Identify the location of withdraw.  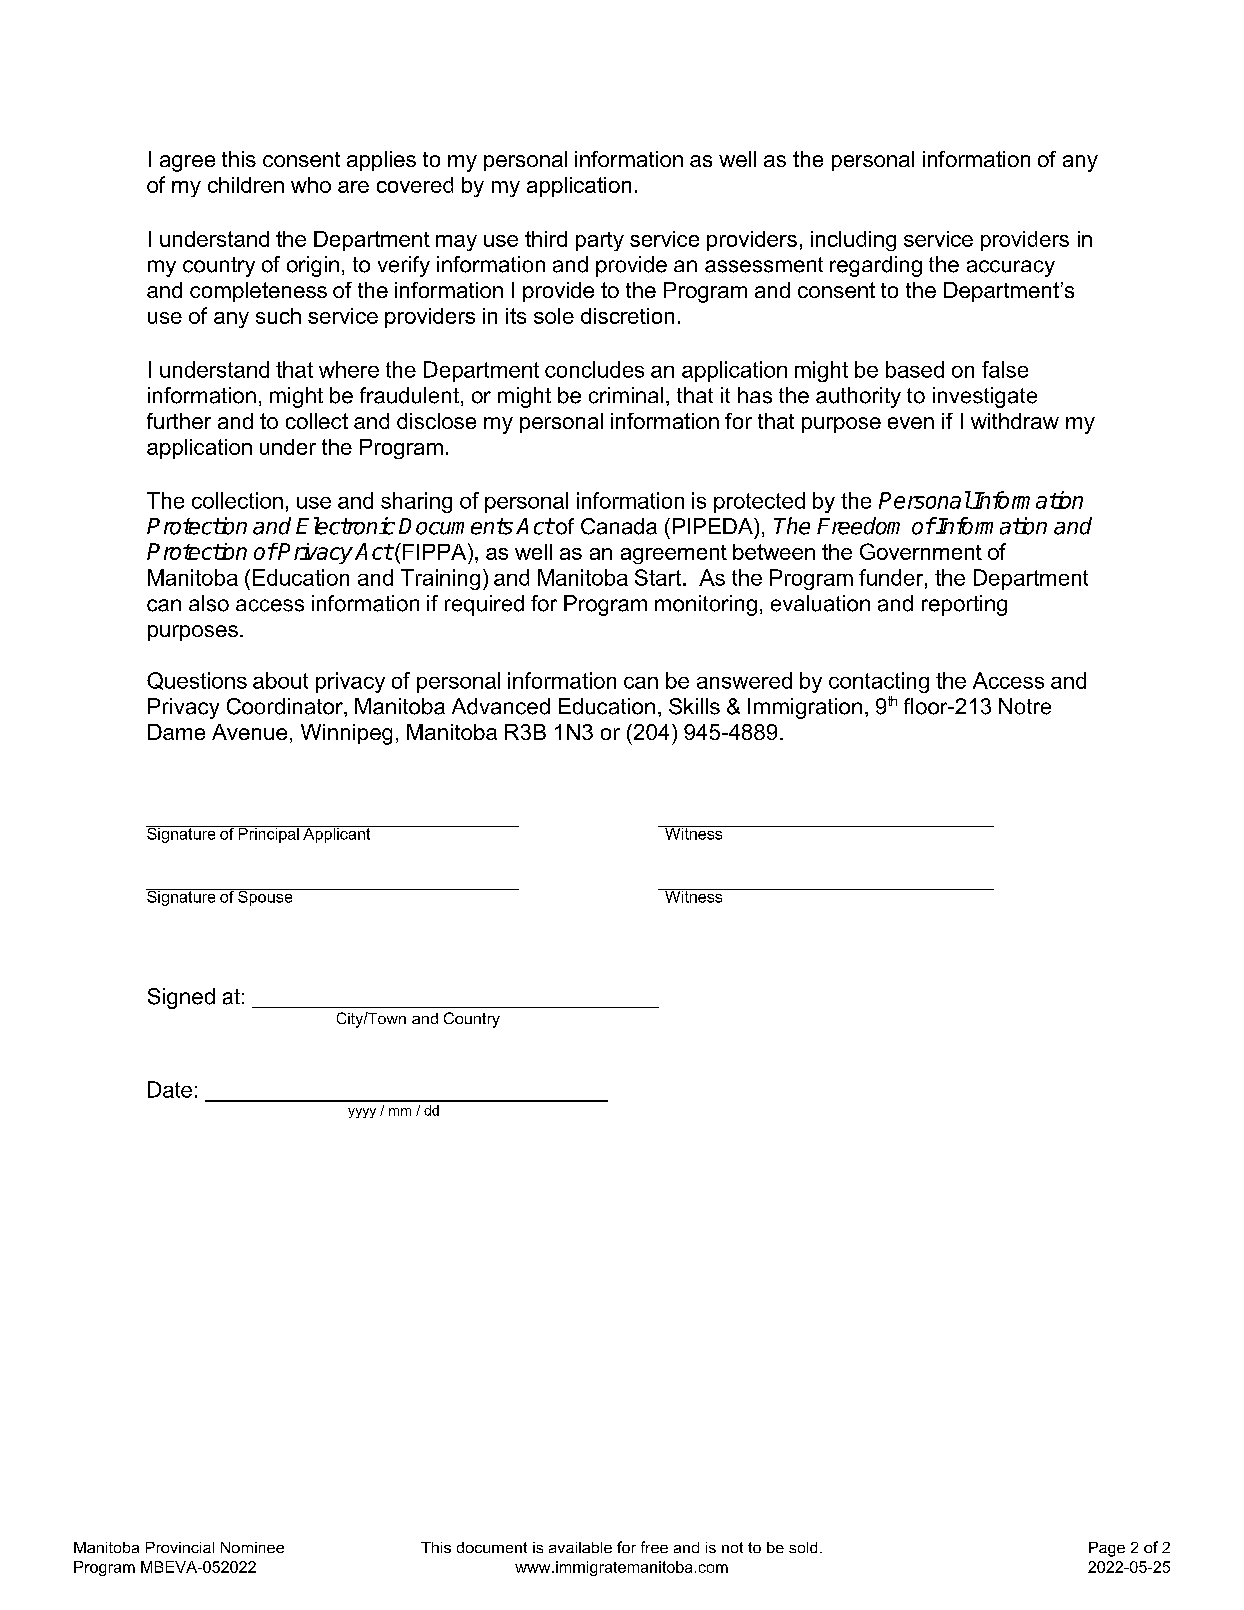
(1015, 421).
